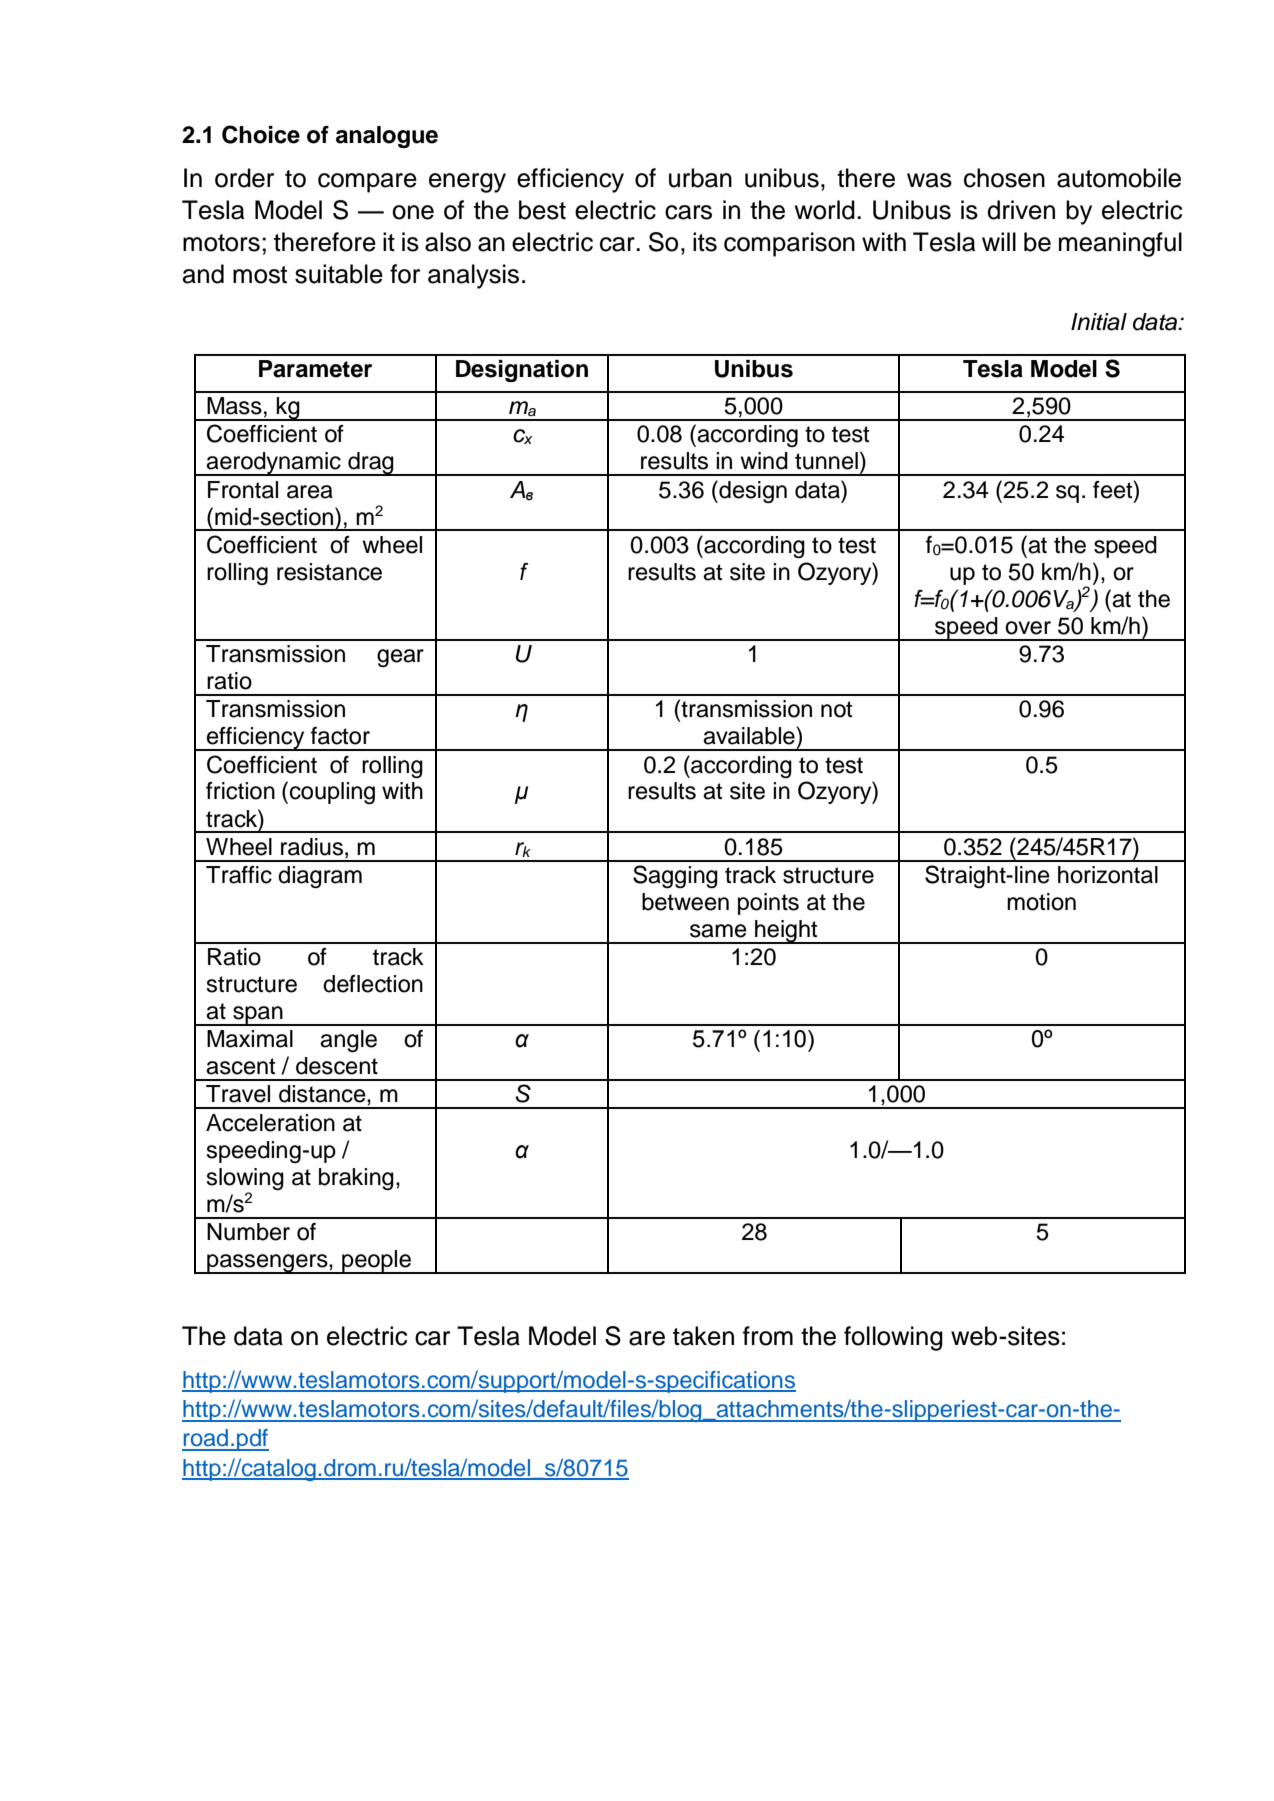 The height and width of the image is (1801, 1274). Describe the element at coordinates (764, 461) in the image. I see `wind` at that location.
